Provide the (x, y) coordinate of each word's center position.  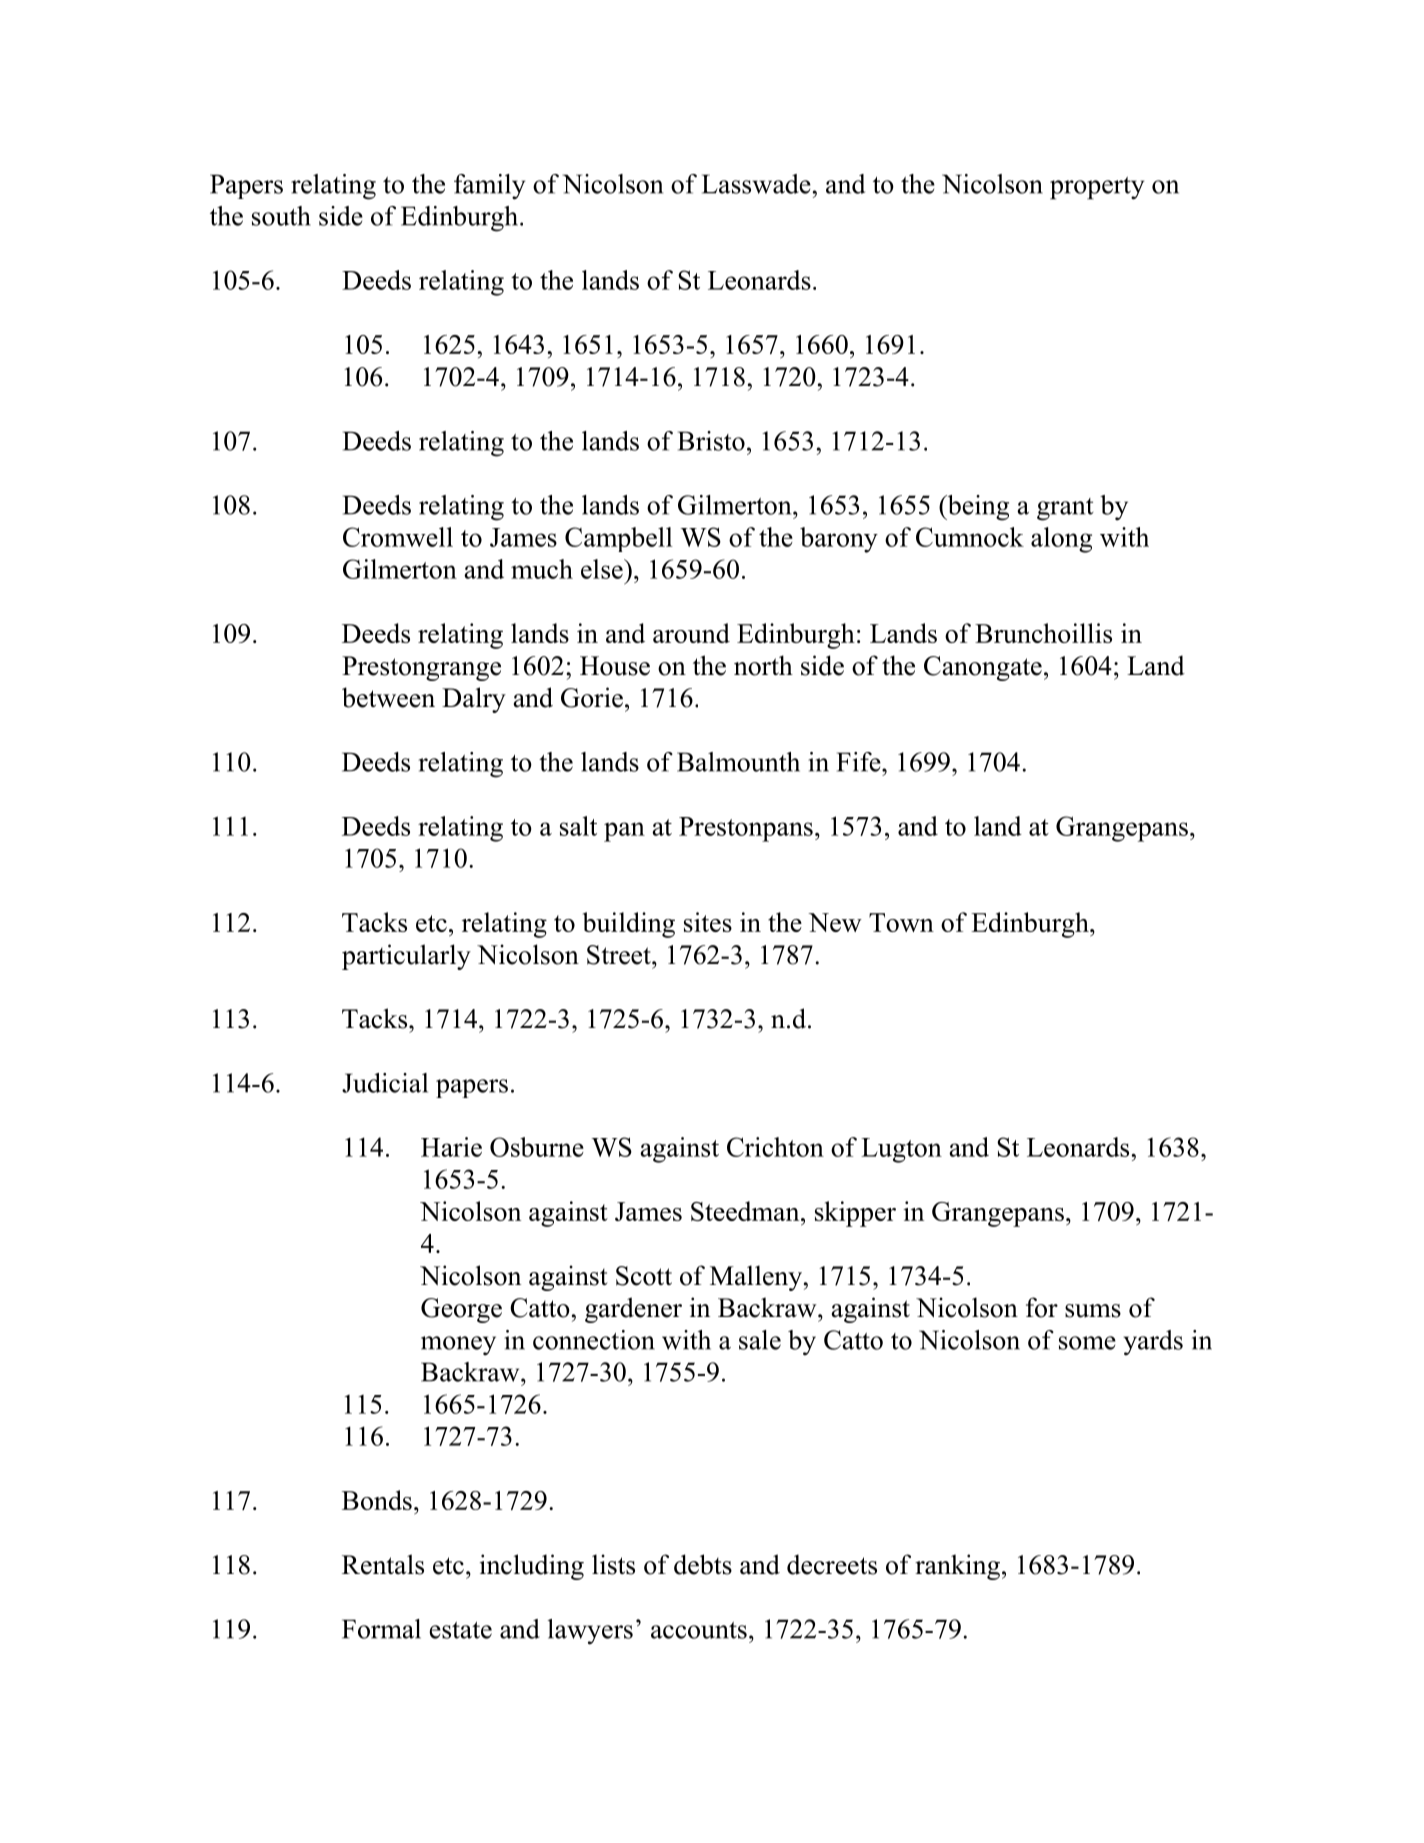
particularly (406, 957)
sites (708, 922)
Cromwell (398, 537)
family (489, 187)
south (281, 216)
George (461, 1310)
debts (703, 1564)
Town (901, 922)
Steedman (746, 1211)
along (1061, 540)
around (691, 633)
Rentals (383, 1564)
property (1097, 188)
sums (1093, 1311)
